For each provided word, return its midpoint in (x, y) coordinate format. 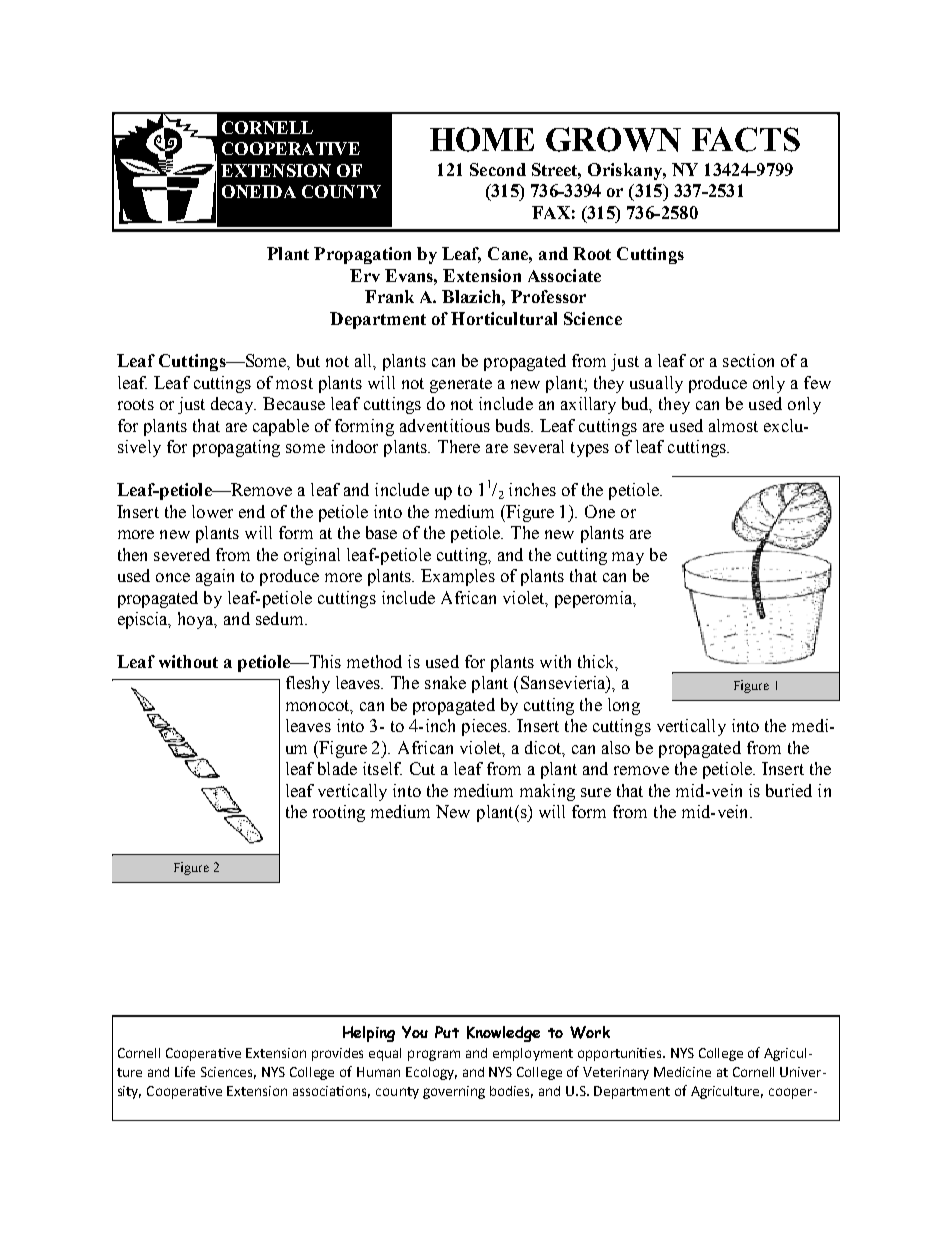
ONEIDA (259, 191)
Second (498, 169)
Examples (458, 577)
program (434, 1055)
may (628, 558)
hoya (197, 620)
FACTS (746, 139)
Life (185, 1071)
